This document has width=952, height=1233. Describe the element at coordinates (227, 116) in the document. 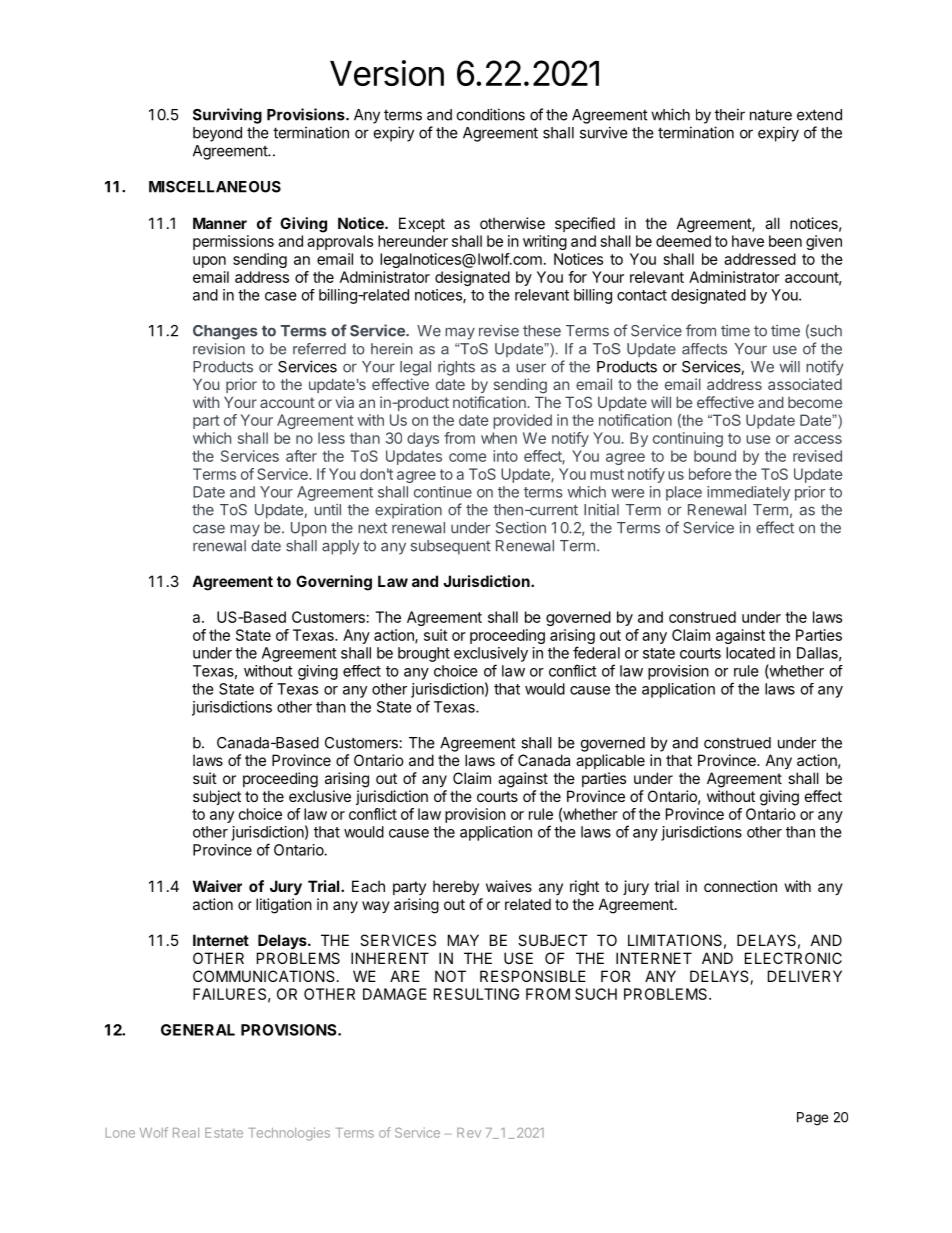

I see `Surviving` at that location.
